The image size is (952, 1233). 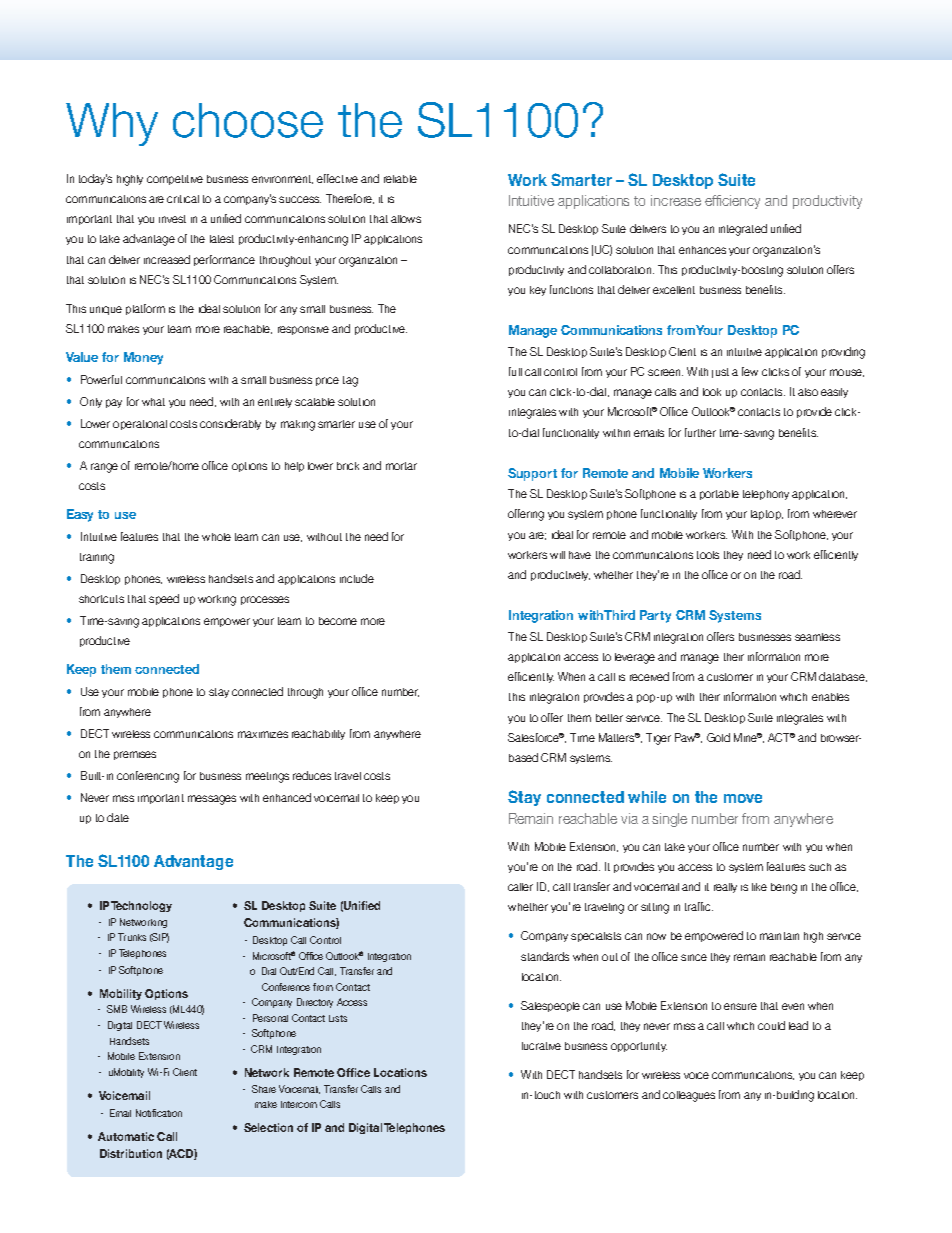 What do you see at coordinates (401, 466) in the document?
I see `mortar` at bounding box center [401, 466].
